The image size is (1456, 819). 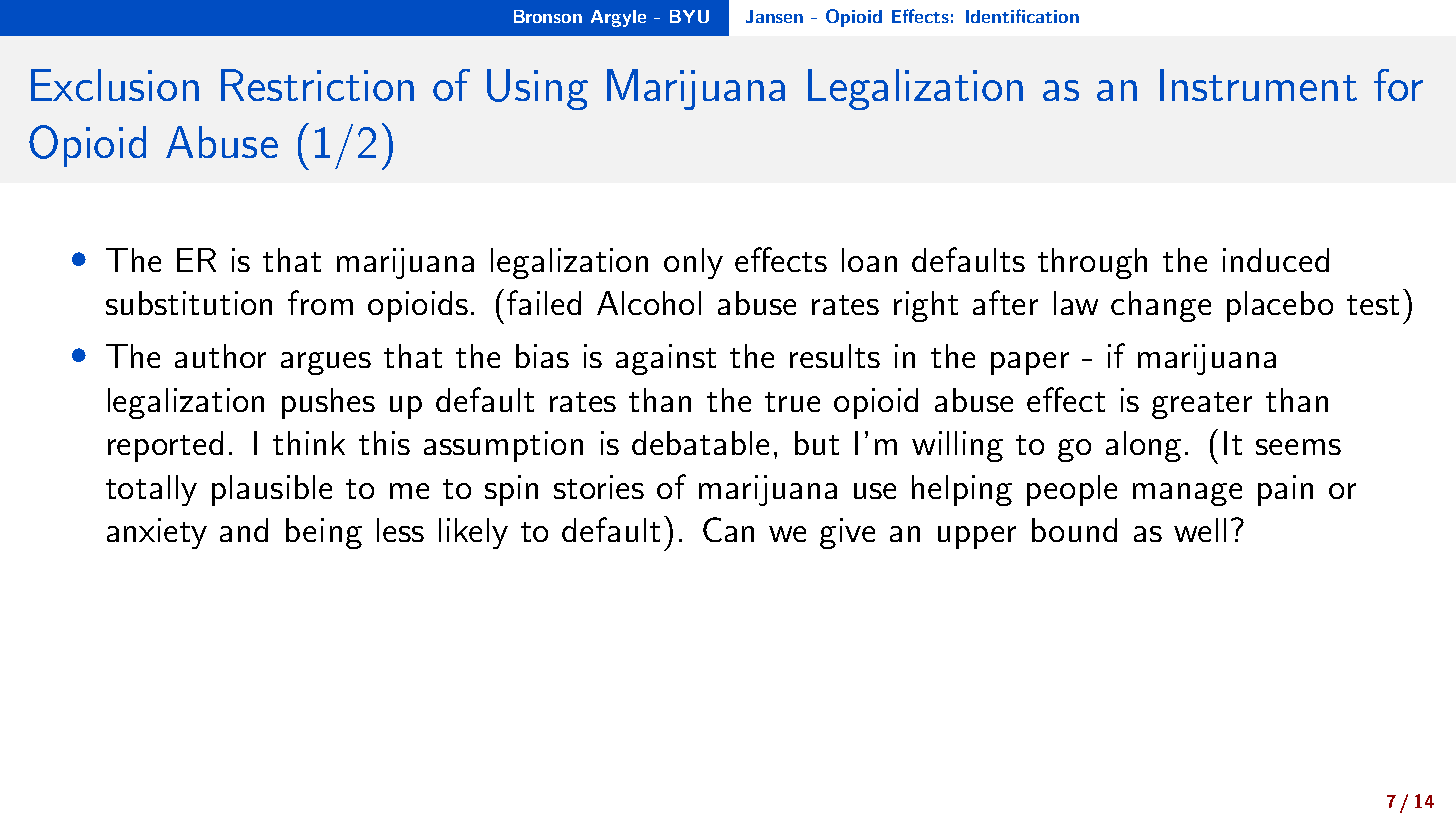 What do you see at coordinates (548, 16) in the screenshot?
I see `Bronson` at bounding box center [548, 16].
